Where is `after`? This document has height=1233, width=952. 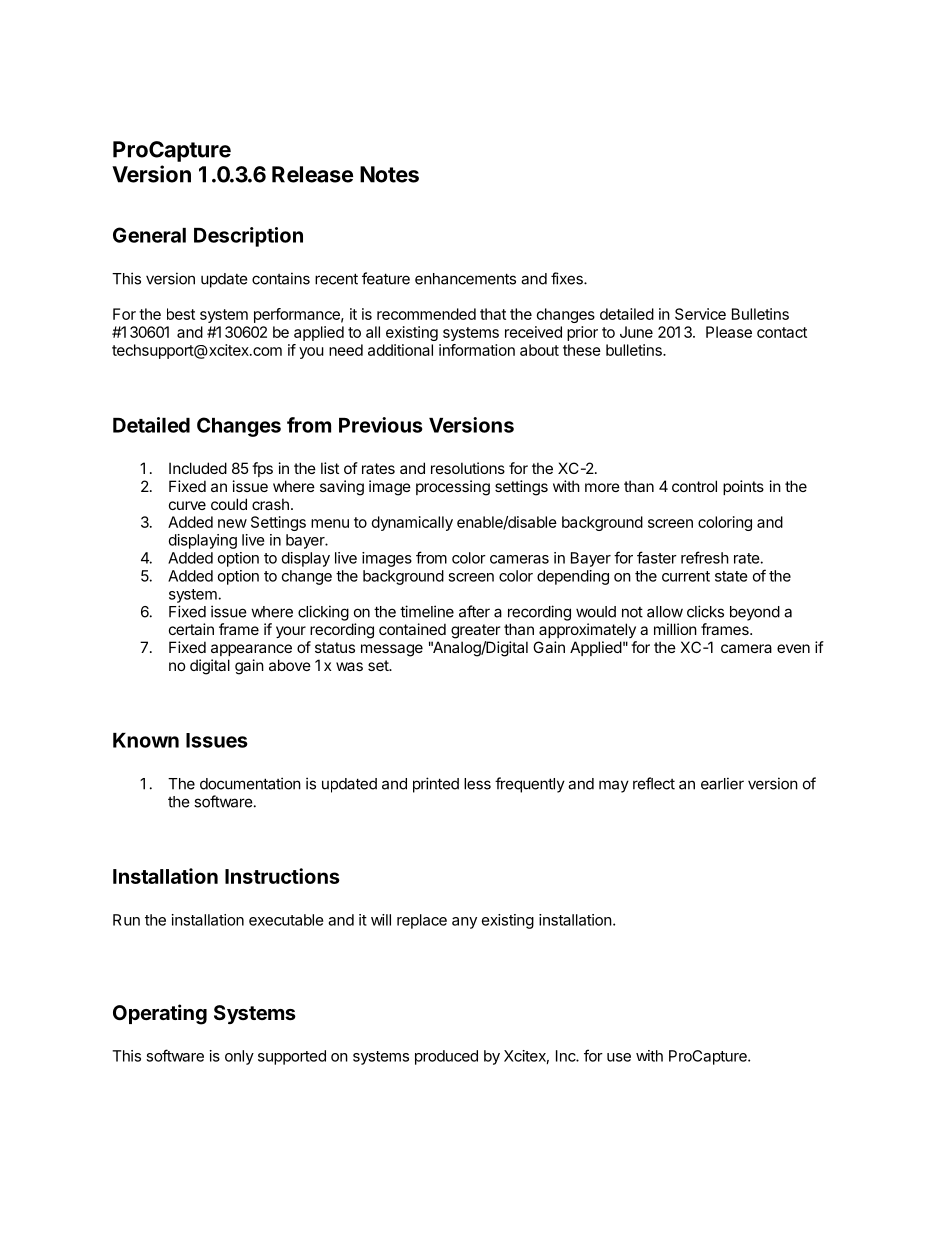
after is located at coordinates (474, 611).
